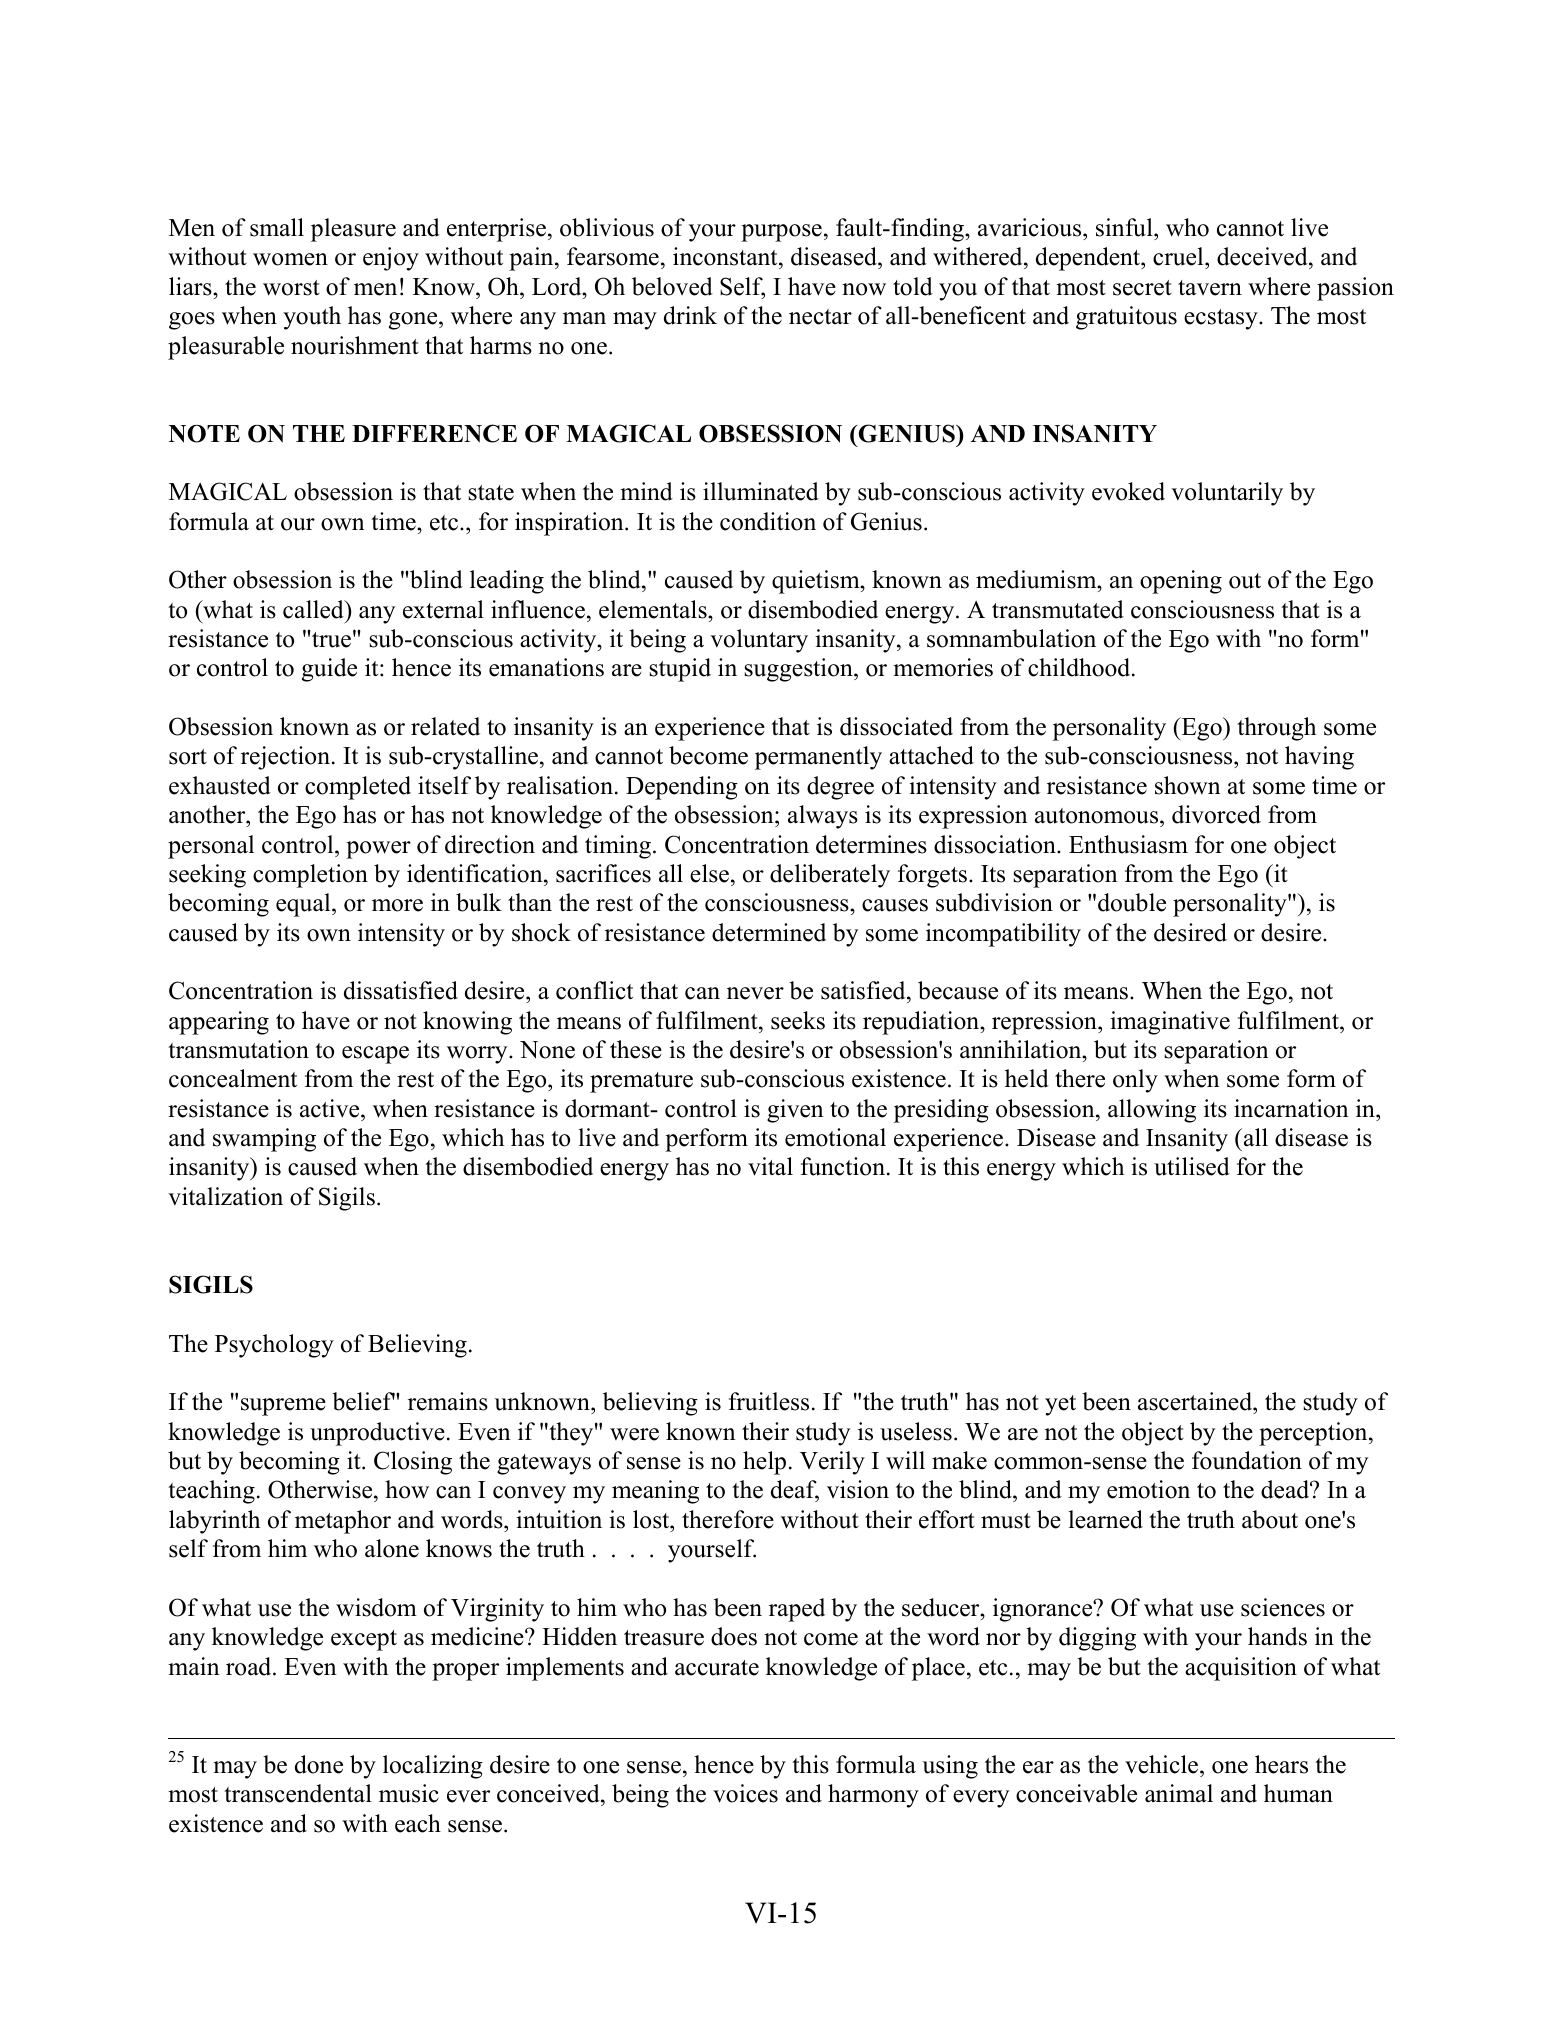 The width and height of the screenshot is (1563, 2022). What do you see at coordinates (331, 1108) in the screenshot?
I see `active` at bounding box center [331, 1108].
